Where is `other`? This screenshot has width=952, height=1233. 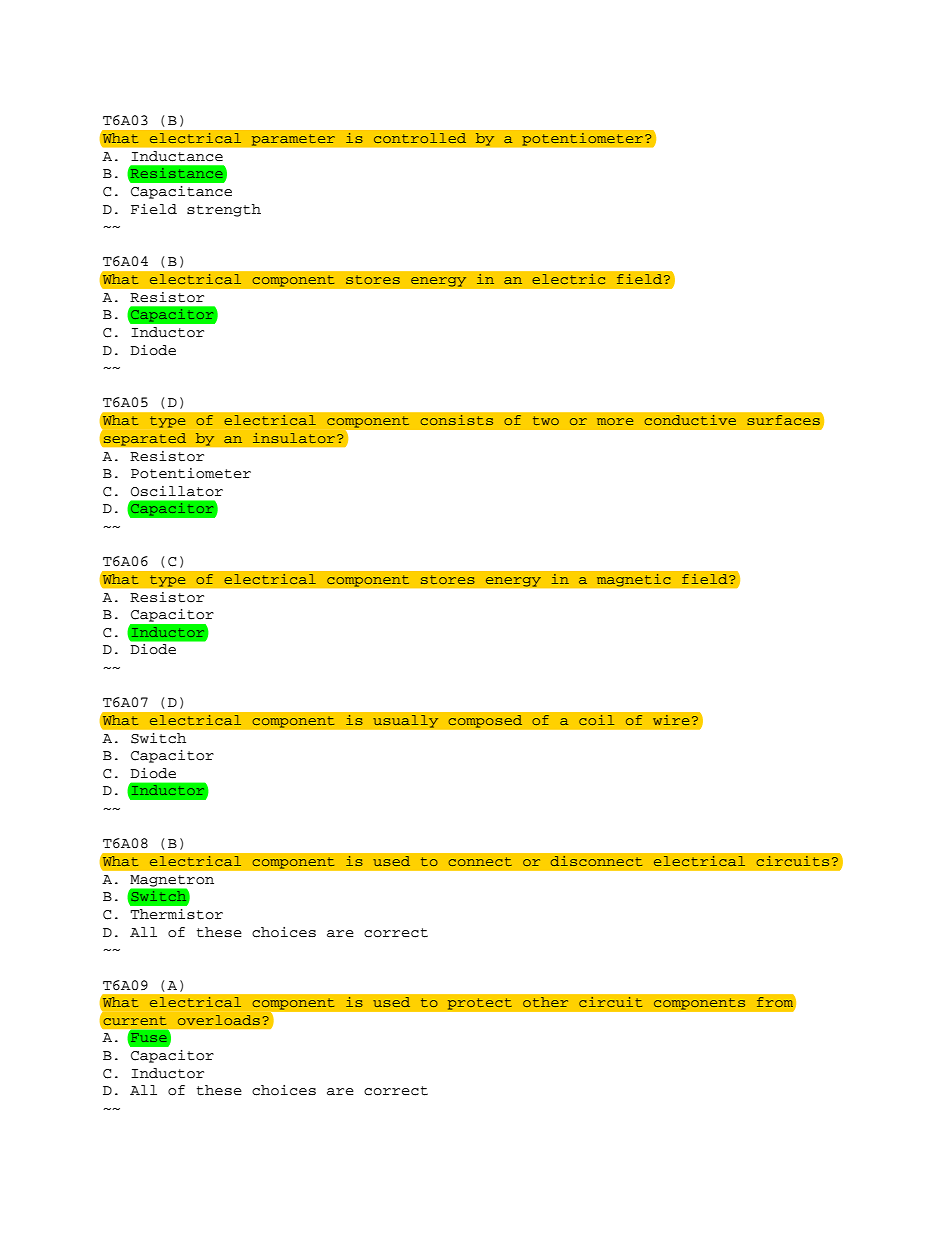 other is located at coordinates (545, 1002).
